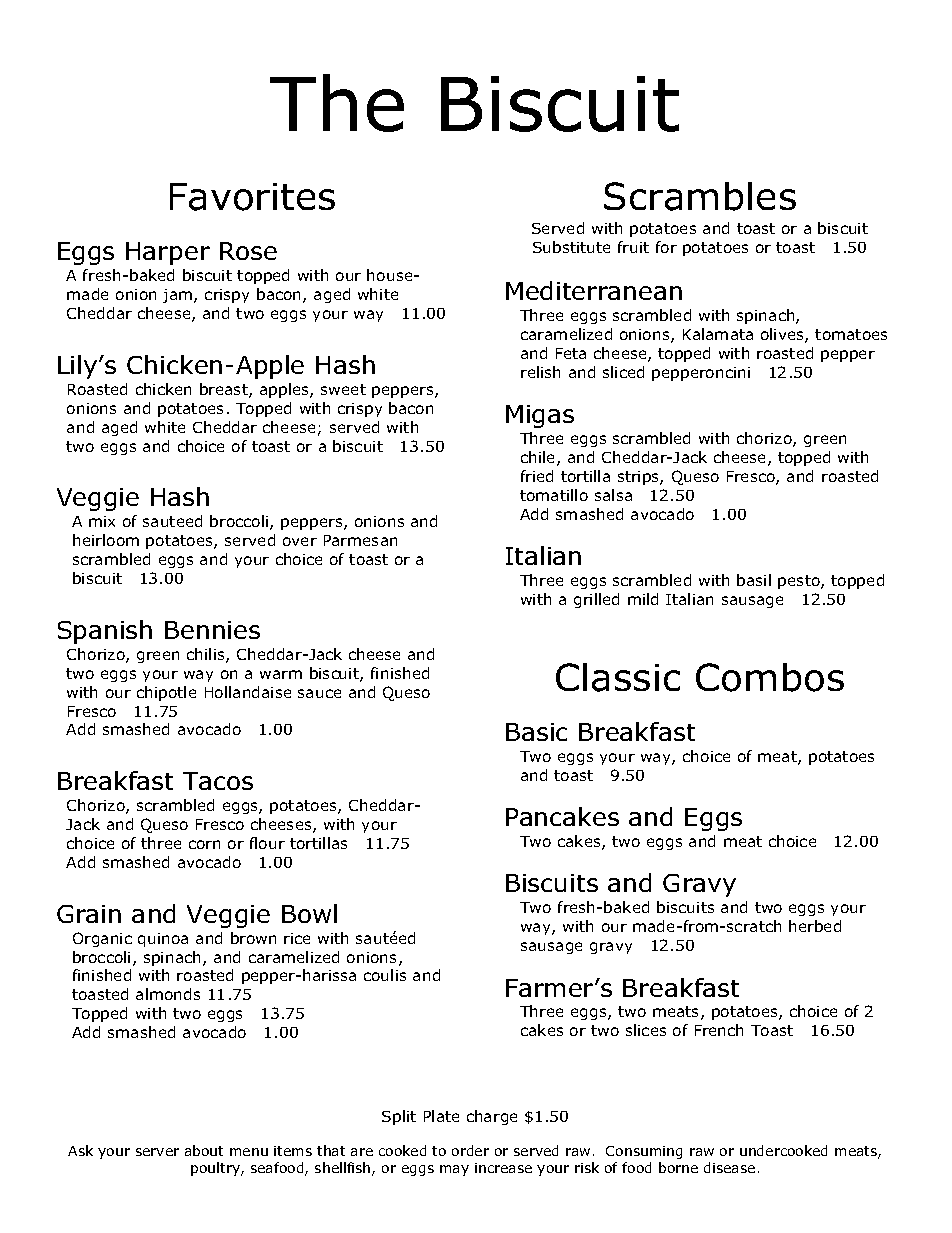 The image size is (952, 1233). Describe the element at coordinates (337, 103) in the image. I see `The` at that location.
